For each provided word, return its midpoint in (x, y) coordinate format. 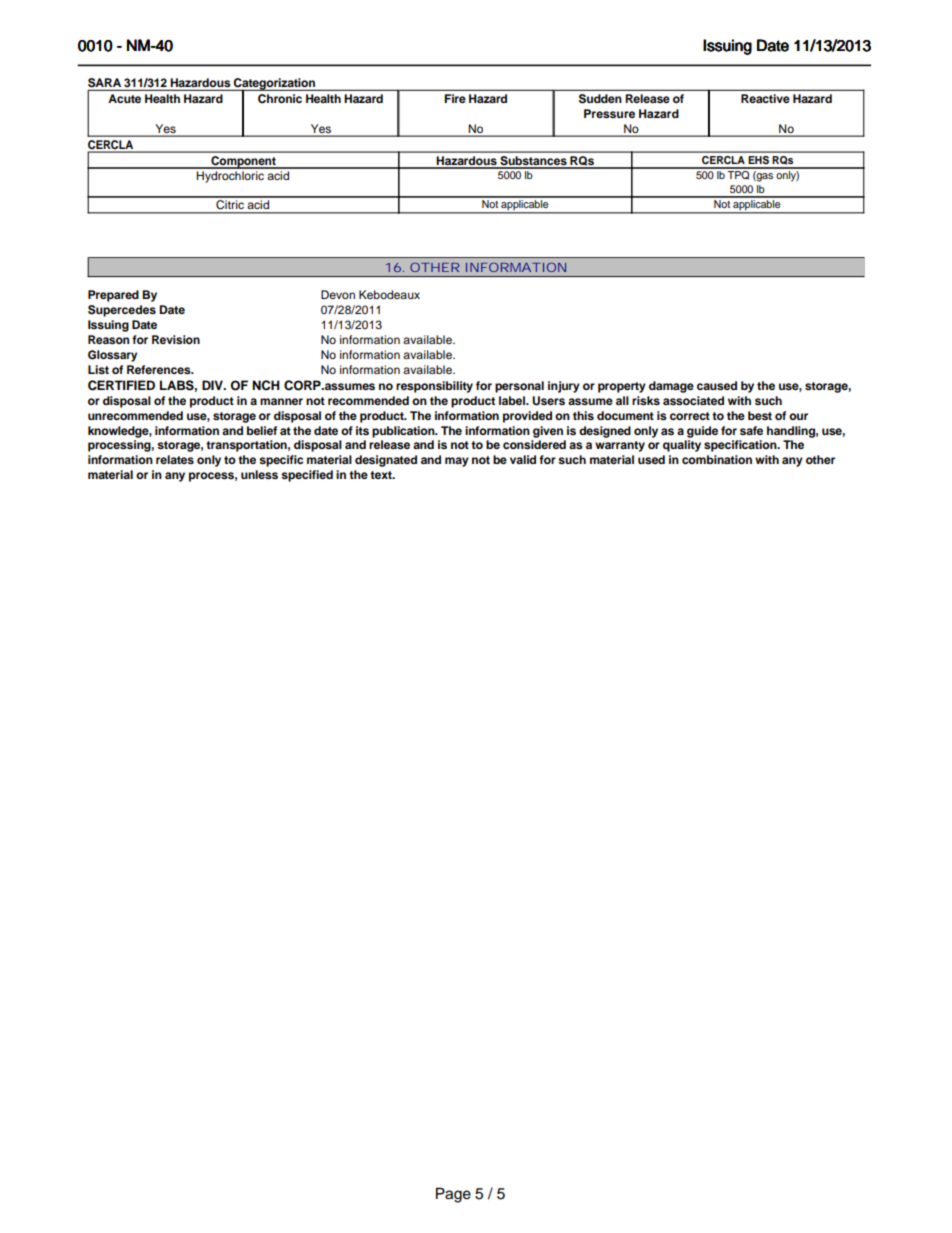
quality (682, 446)
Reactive (765, 98)
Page (453, 1195)
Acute (124, 98)
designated (386, 461)
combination (717, 459)
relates (175, 459)
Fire (455, 98)
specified (307, 476)
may (457, 462)
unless (259, 474)
